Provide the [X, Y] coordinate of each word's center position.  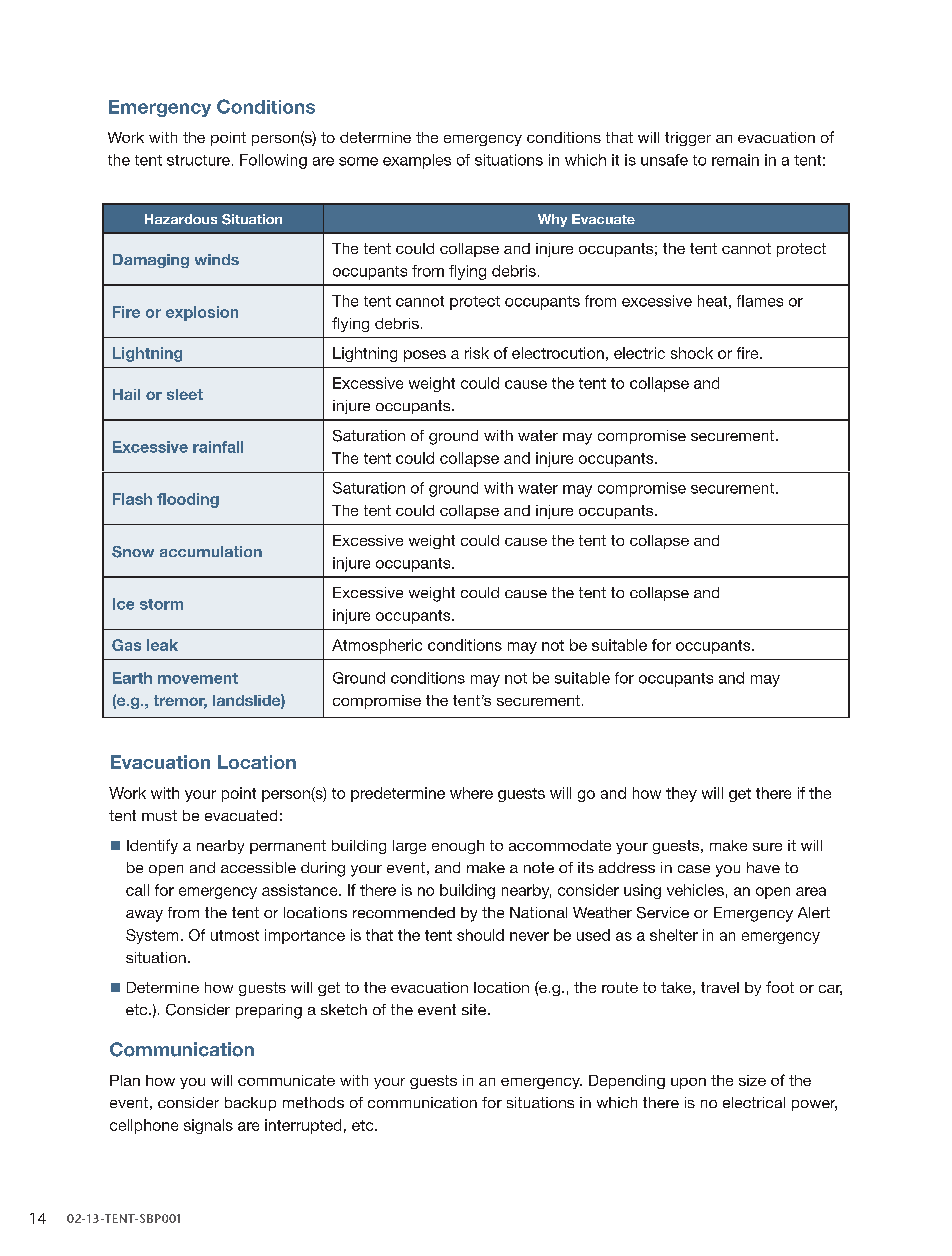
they [681, 794]
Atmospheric [377, 646]
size [752, 1080]
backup [250, 1104]
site [475, 1009]
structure [198, 160]
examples [417, 161]
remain [735, 160]
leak [162, 645]
